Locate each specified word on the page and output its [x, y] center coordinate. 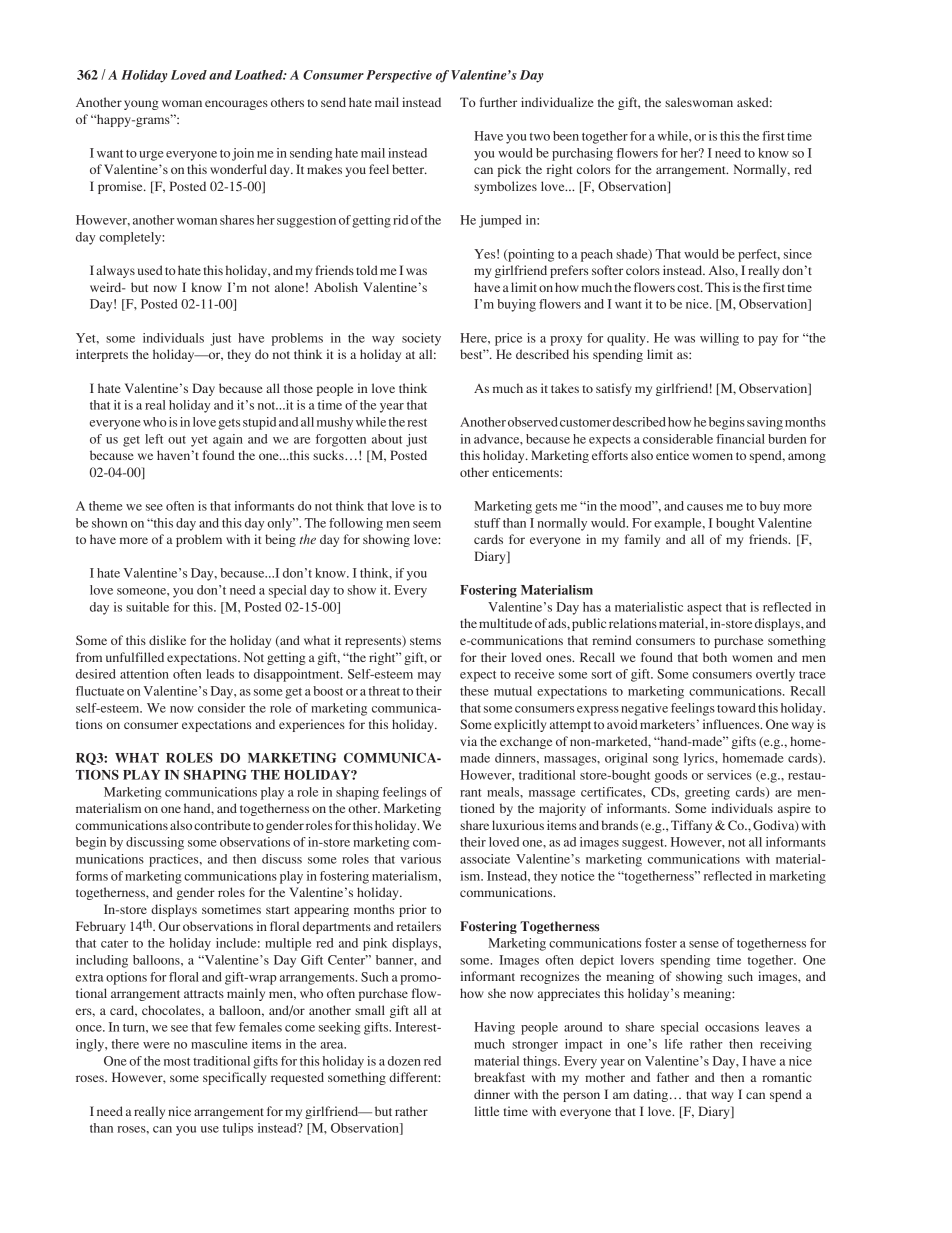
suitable [147, 607]
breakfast [499, 1077]
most [177, 1062]
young [141, 105]
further [498, 102]
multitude [505, 623]
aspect [704, 609]
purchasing [582, 154]
